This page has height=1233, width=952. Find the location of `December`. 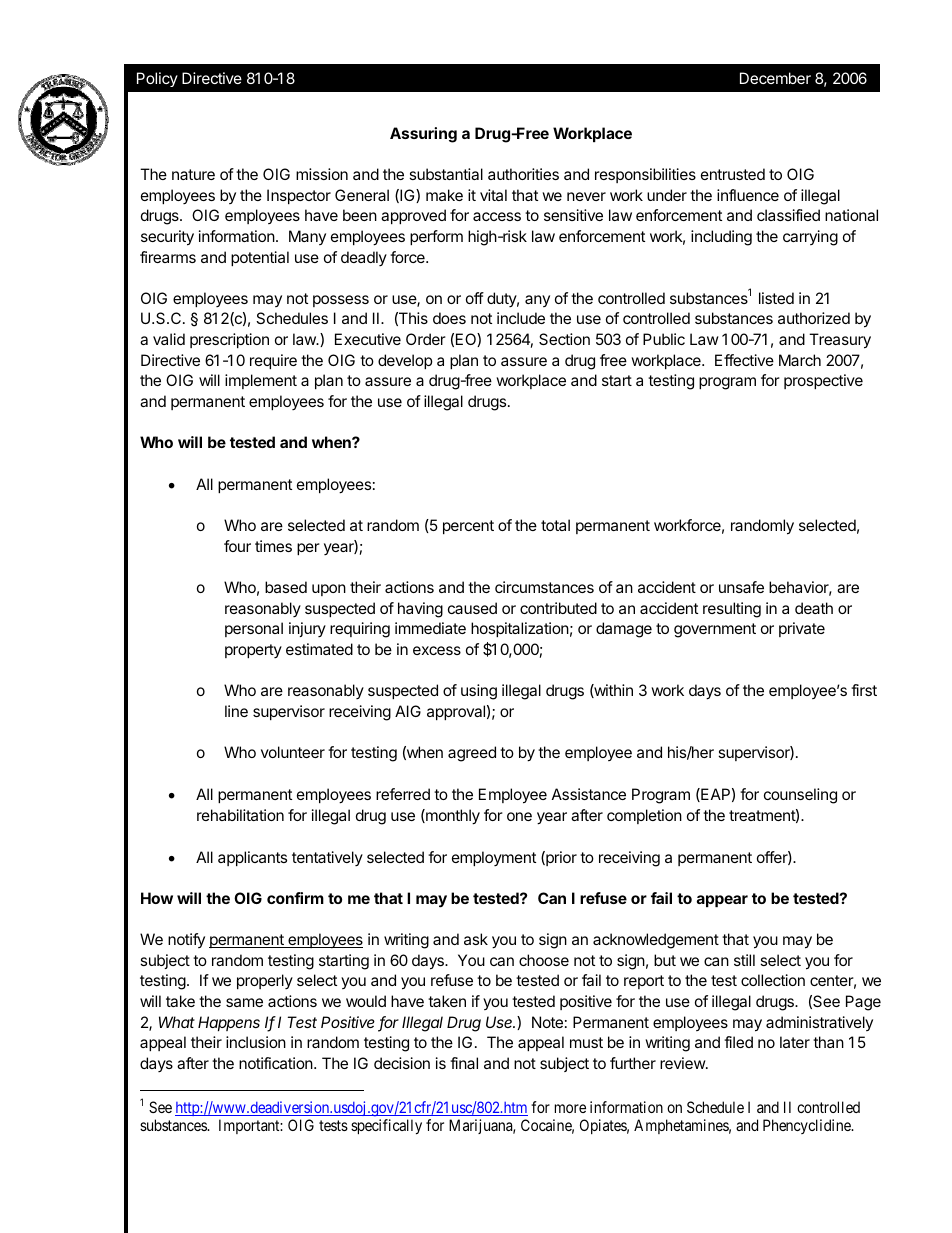

December is located at coordinates (775, 78).
